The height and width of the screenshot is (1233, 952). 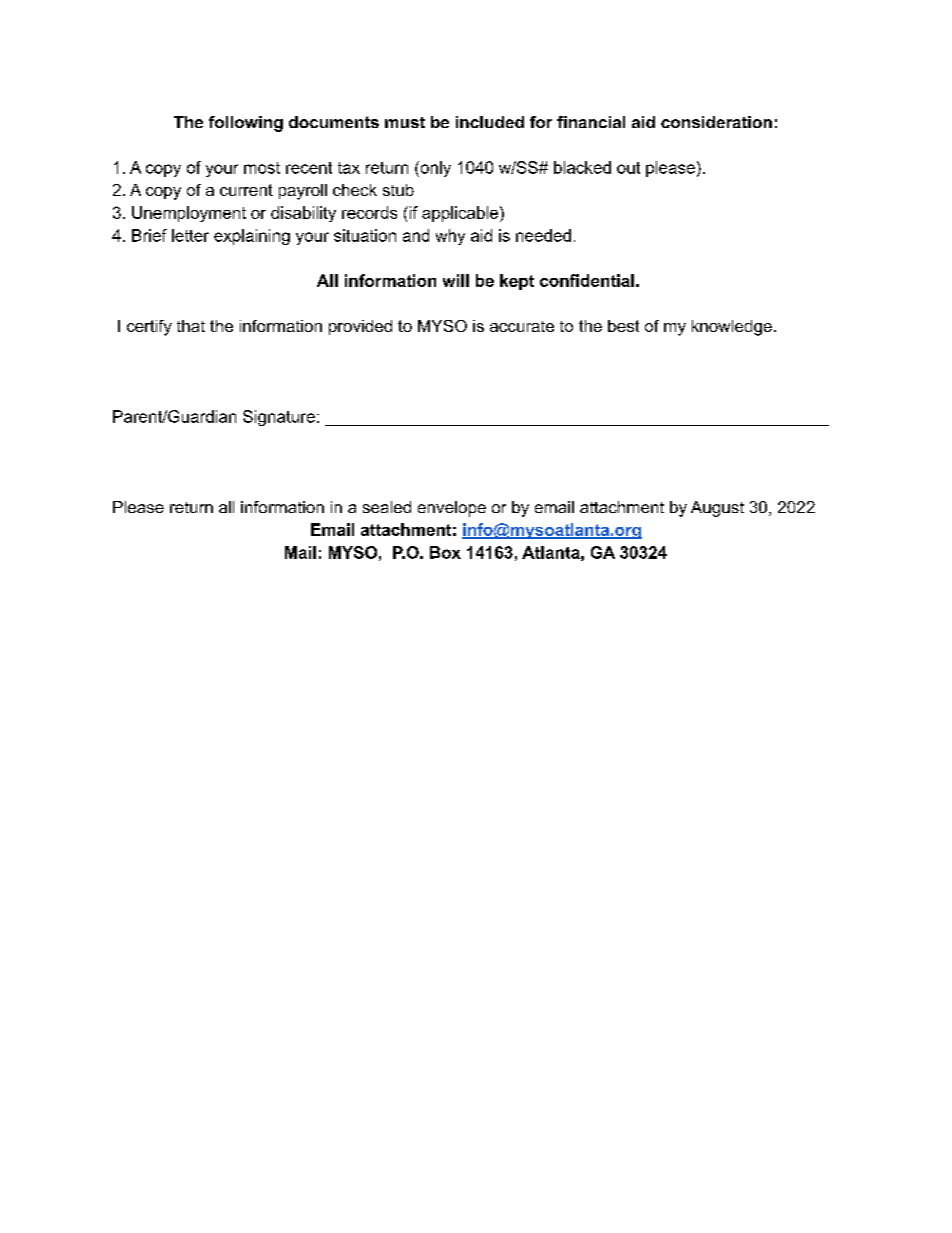 I want to click on Box, so click(x=445, y=552).
